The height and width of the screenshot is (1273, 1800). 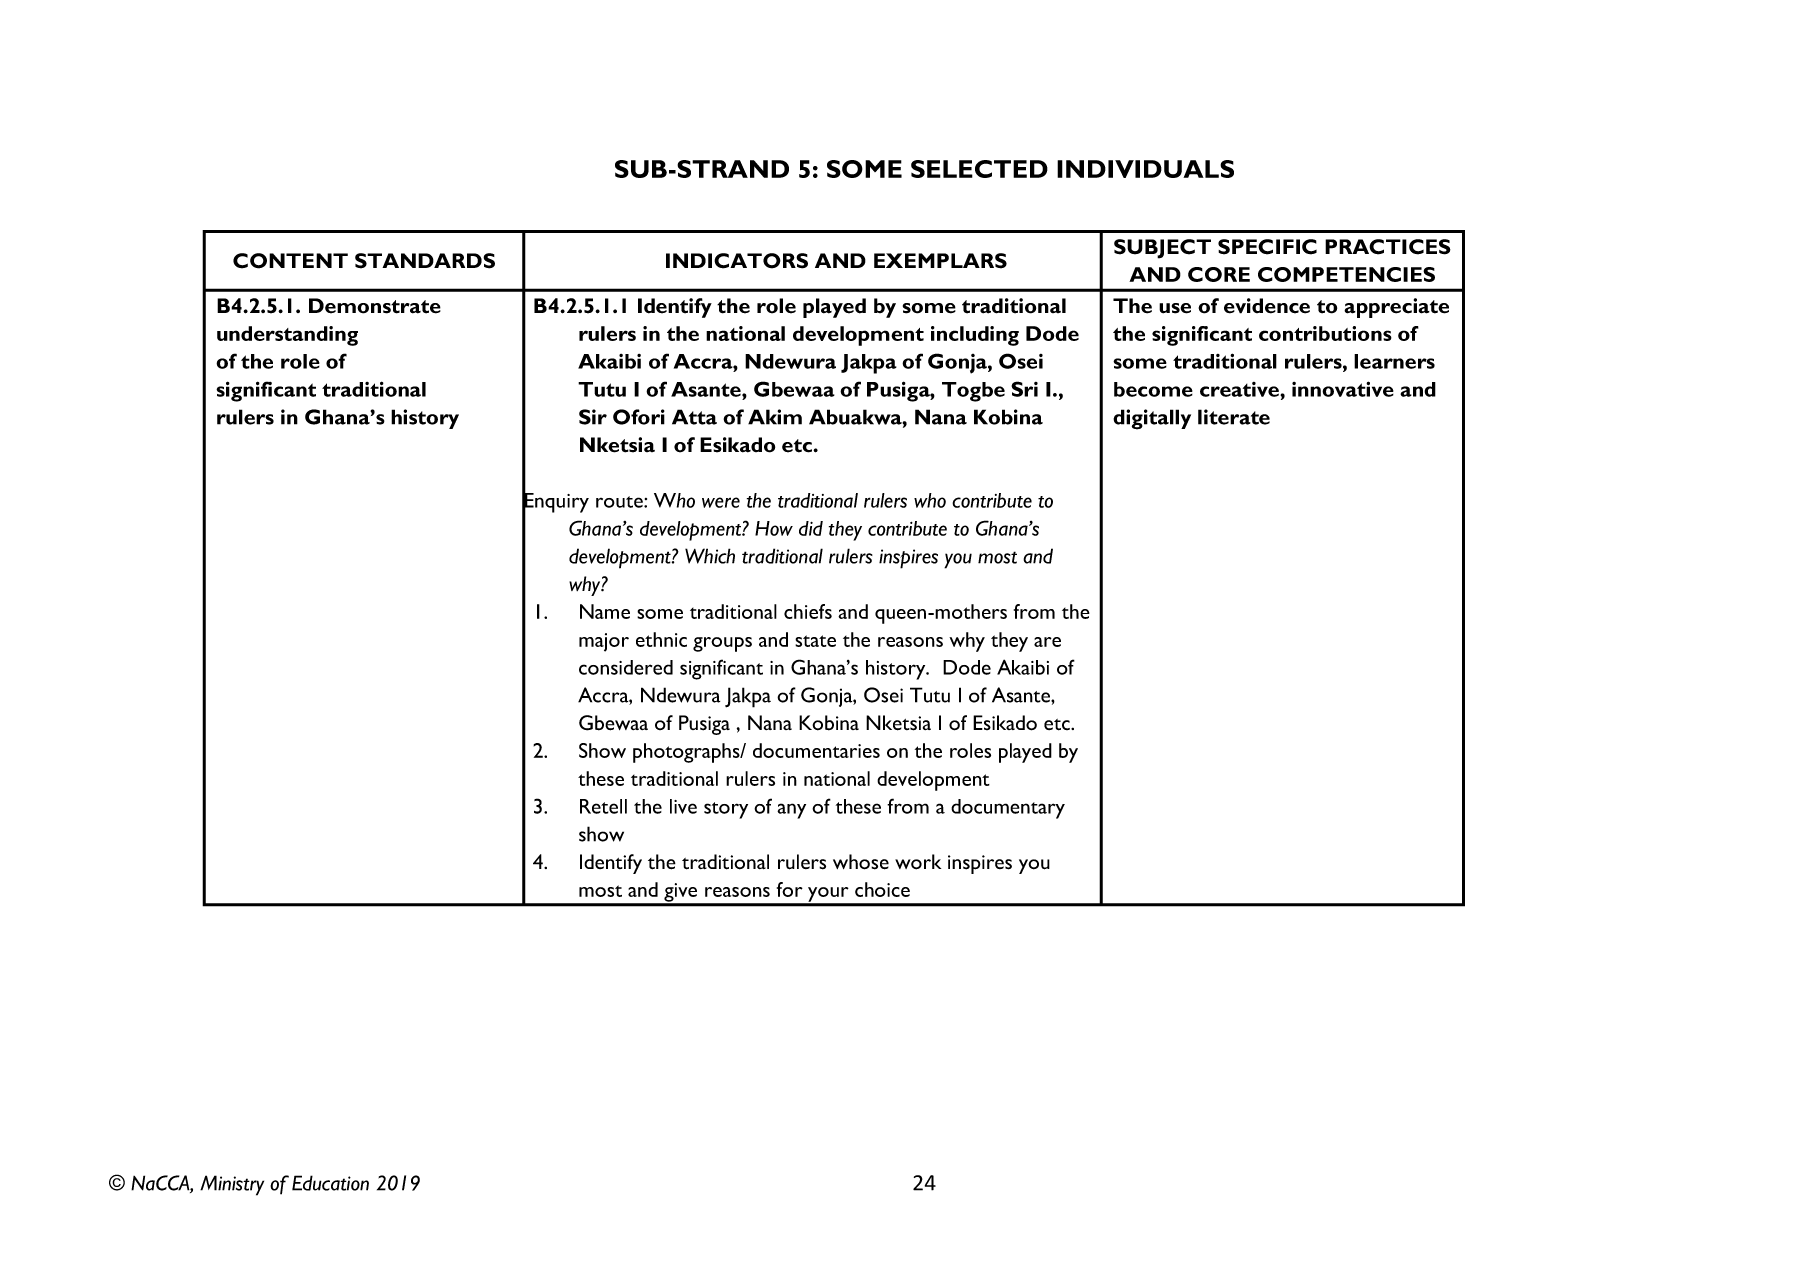 What do you see at coordinates (737, 261) in the screenshot?
I see `INDICATORS` at bounding box center [737, 261].
